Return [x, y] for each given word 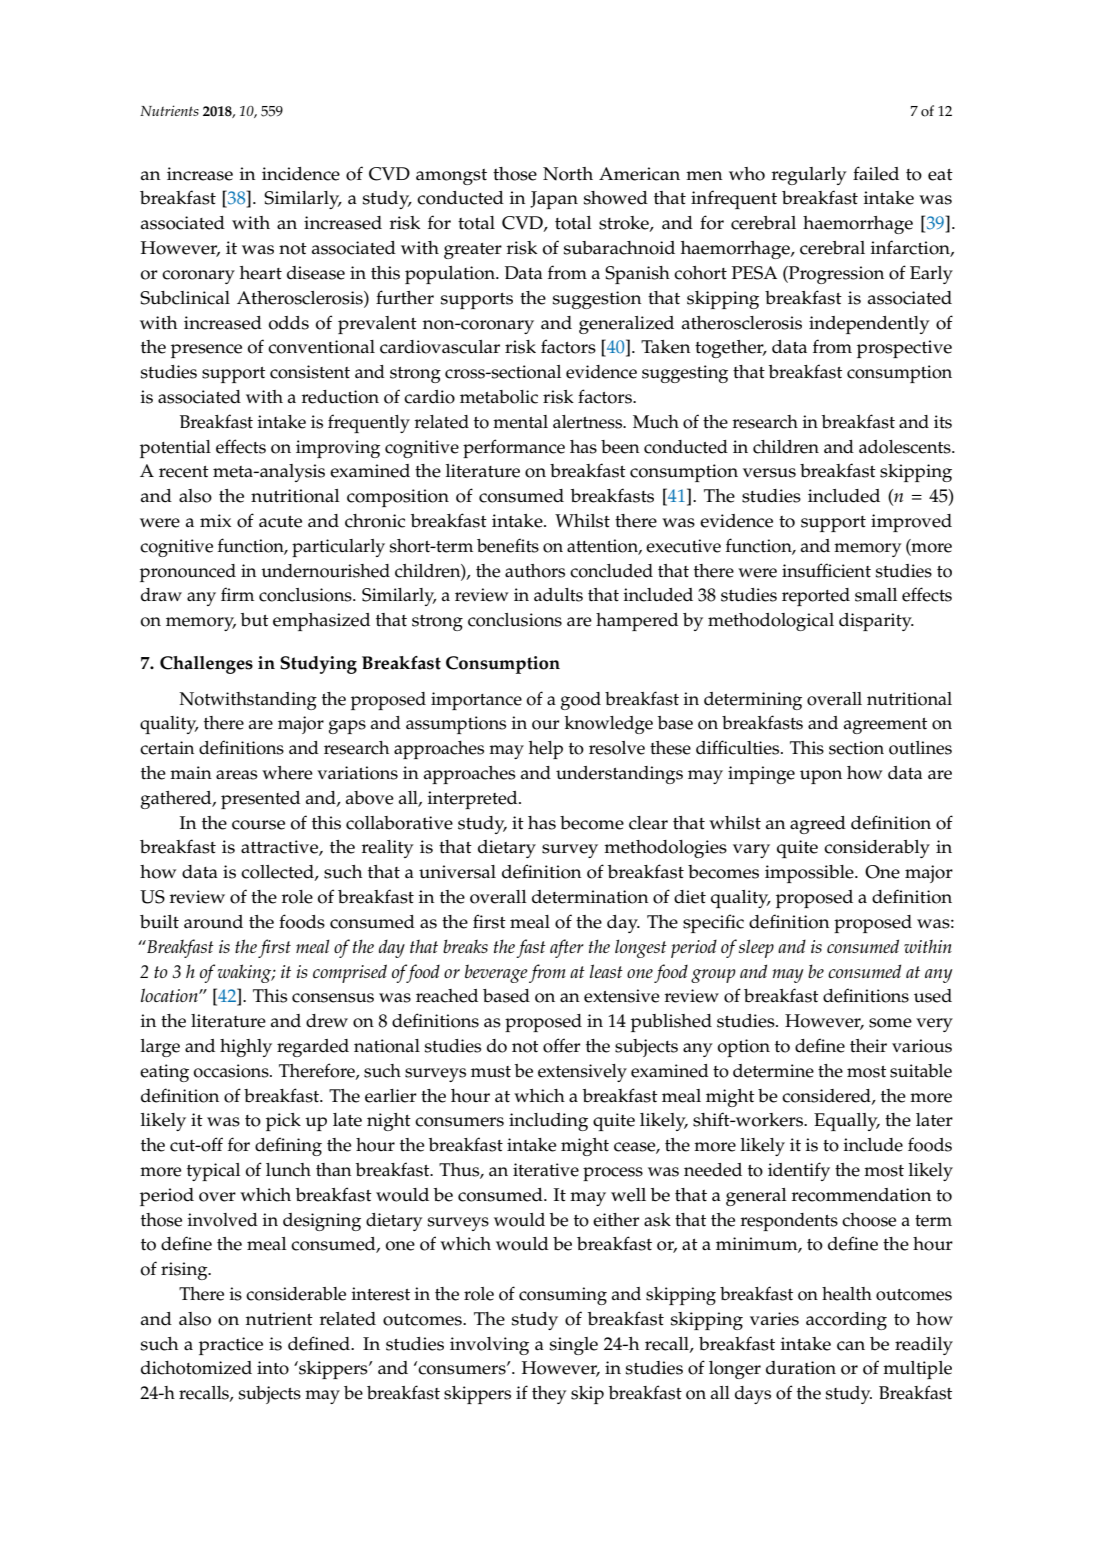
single [574, 1346]
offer [561, 1045]
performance [514, 448]
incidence [301, 174]
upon [821, 777]
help [546, 750]
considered [827, 1096]
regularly [809, 176]
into [273, 1368]
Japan [554, 200]
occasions [232, 1071]
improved [911, 523]
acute [280, 522]
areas [237, 775]
